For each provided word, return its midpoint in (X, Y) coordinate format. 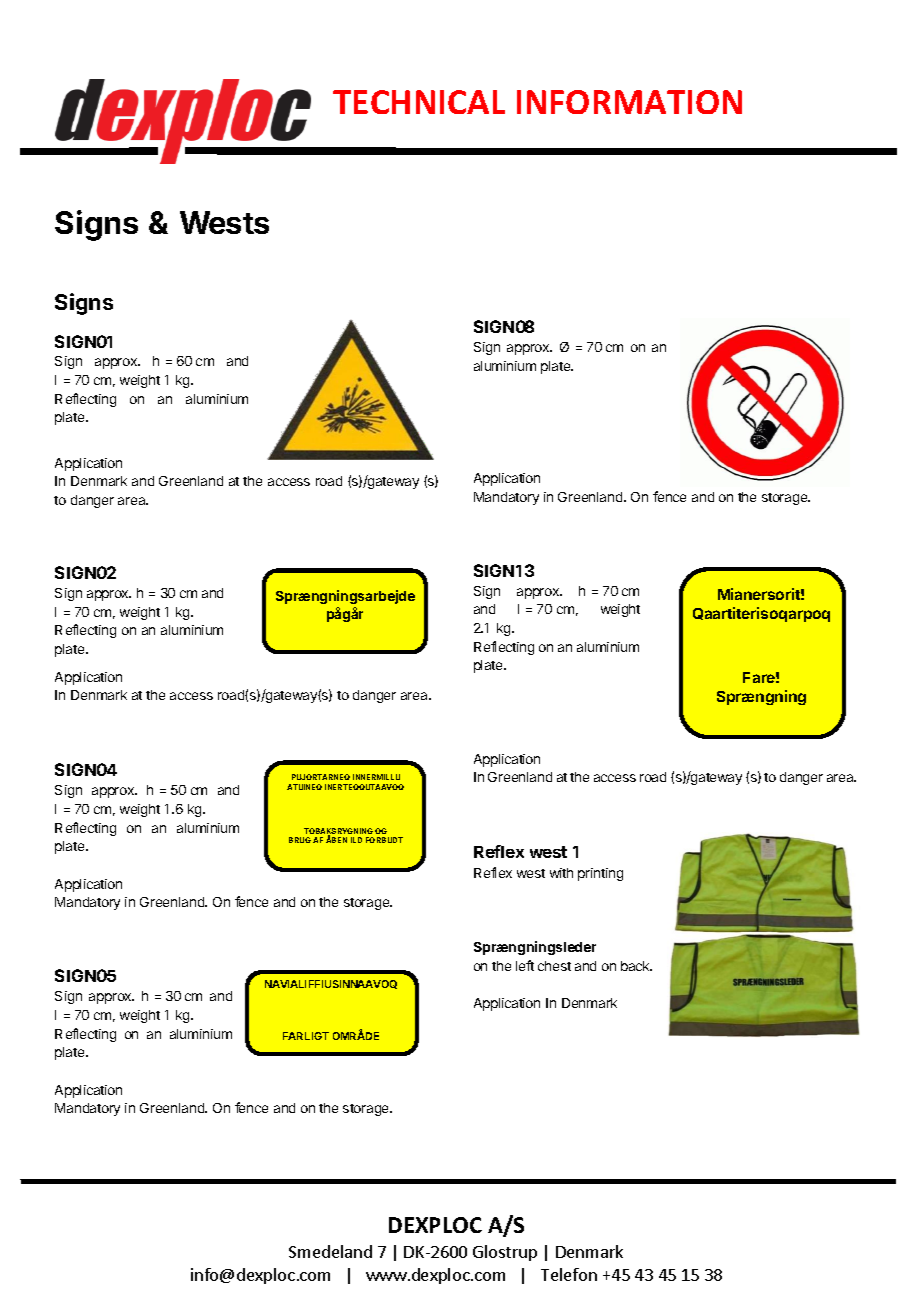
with (561, 873)
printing (600, 874)
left (525, 965)
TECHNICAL (419, 102)
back (636, 966)
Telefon (569, 1274)
